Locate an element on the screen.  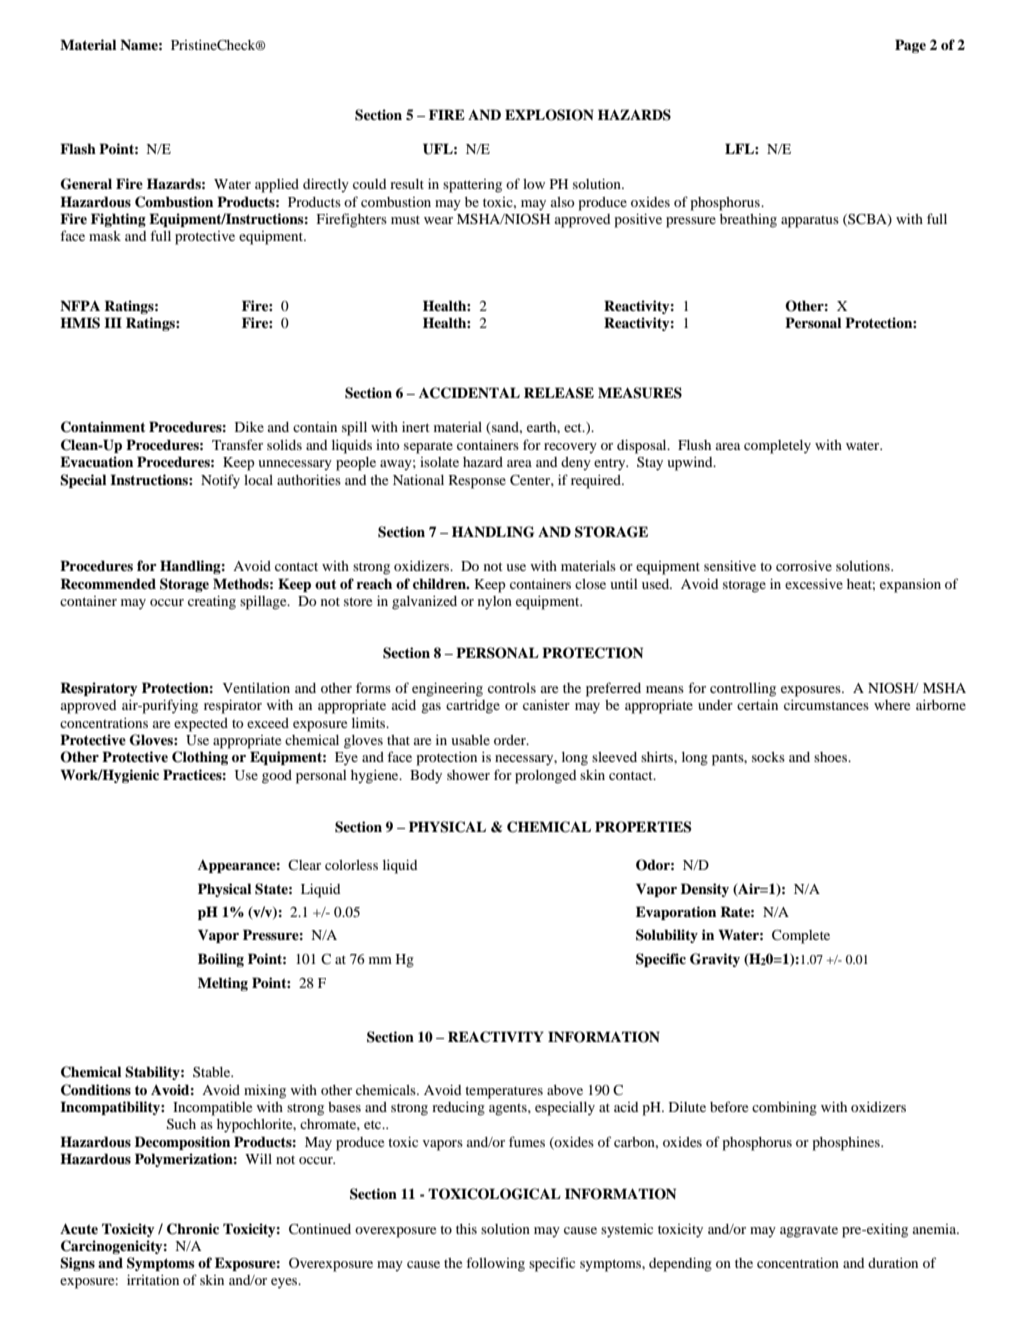
circumstances is located at coordinates (826, 705).
